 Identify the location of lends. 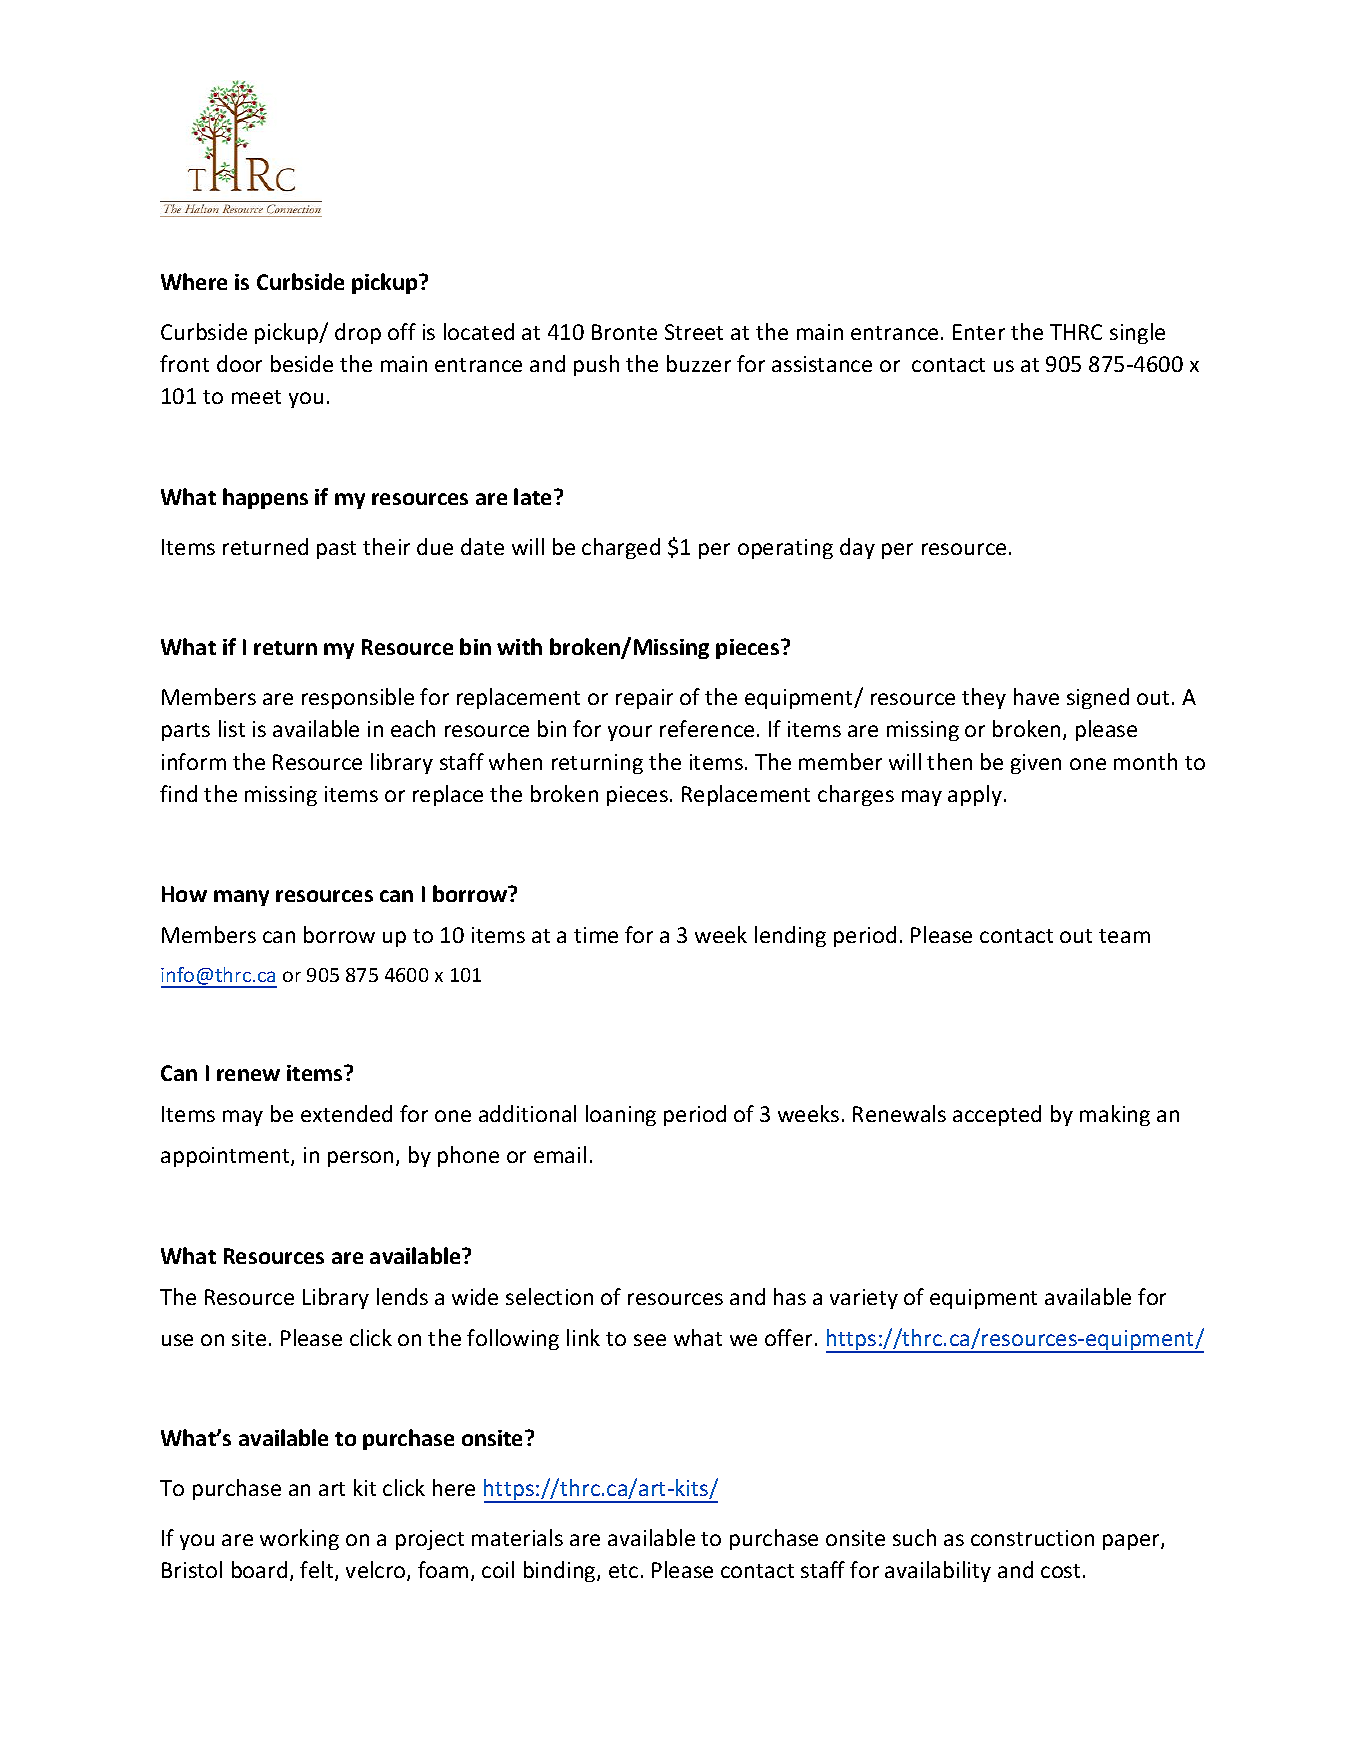
(402, 1296).
